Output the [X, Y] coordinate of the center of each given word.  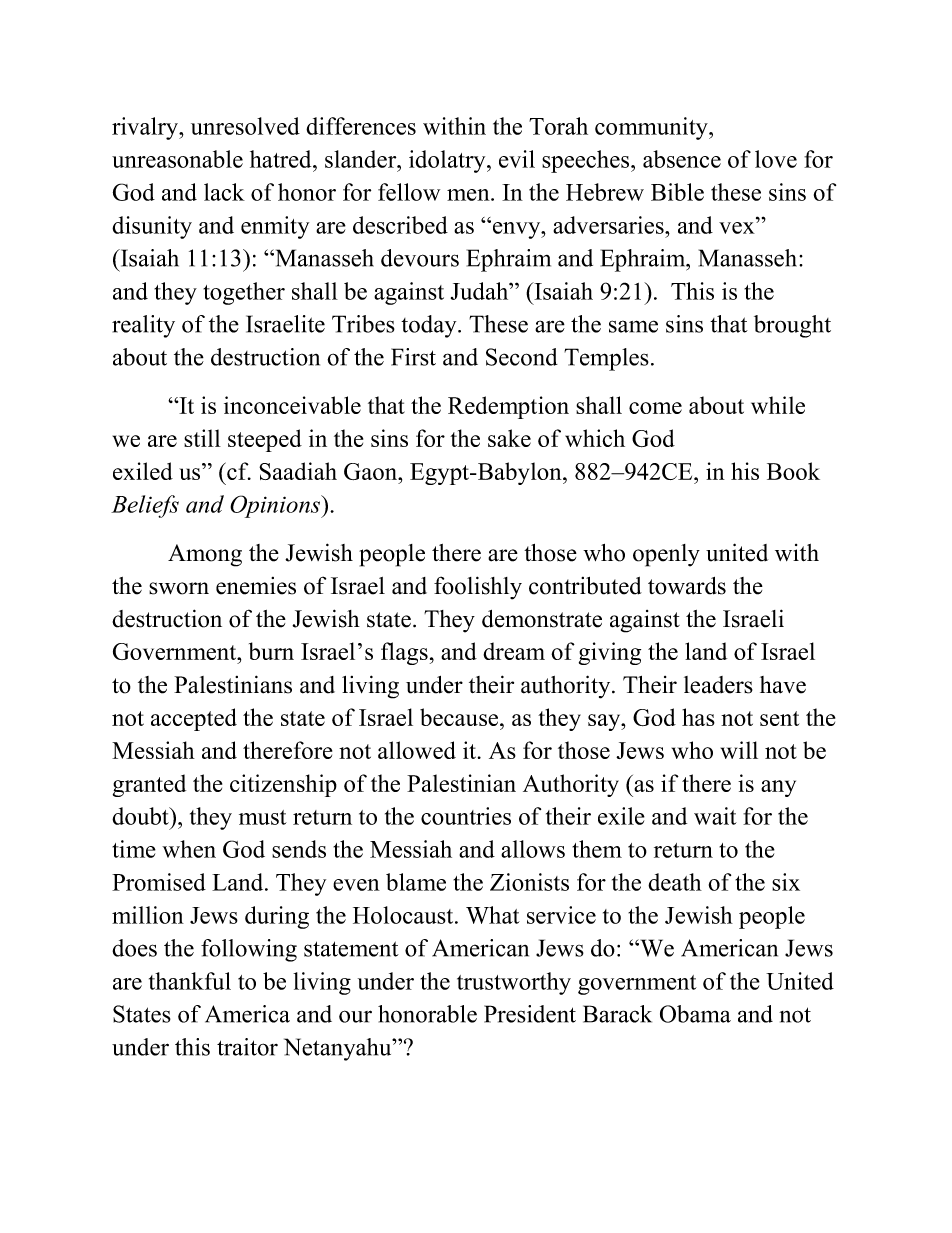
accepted [194, 719]
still [202, 438]
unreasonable [177, 159]
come [655, 408]
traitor [247, 1047]
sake [509, 438]
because [460, 717]
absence [682, 159]
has [698, 717]
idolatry [448, 161]
